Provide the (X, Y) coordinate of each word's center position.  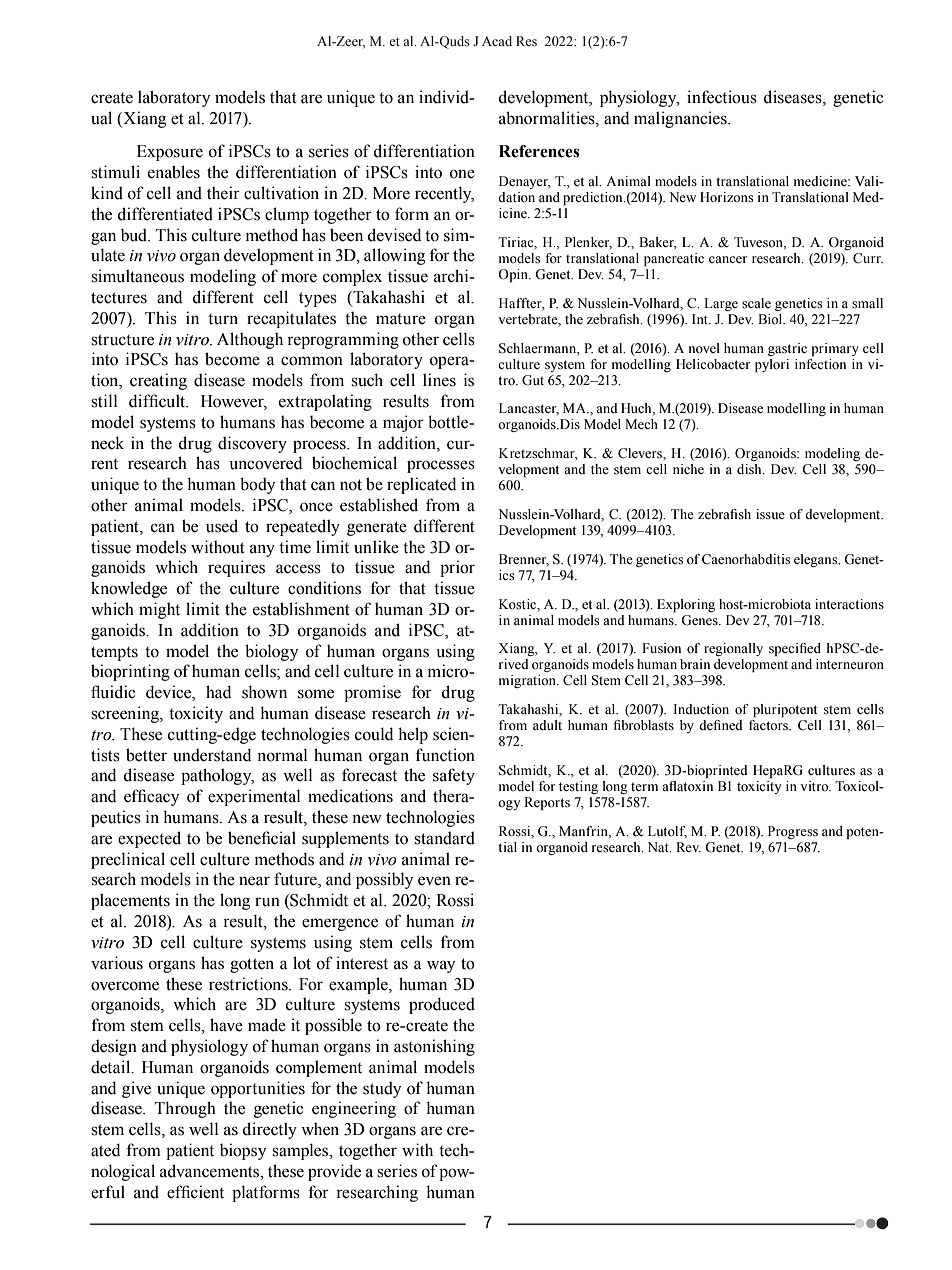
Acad (497, 41)
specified (795, 649)
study (382, 1089)
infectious (722, 97)
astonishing (434, 1047)
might (159, 610)
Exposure (170, 153)
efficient (195, 1192)
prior (457, 568)
